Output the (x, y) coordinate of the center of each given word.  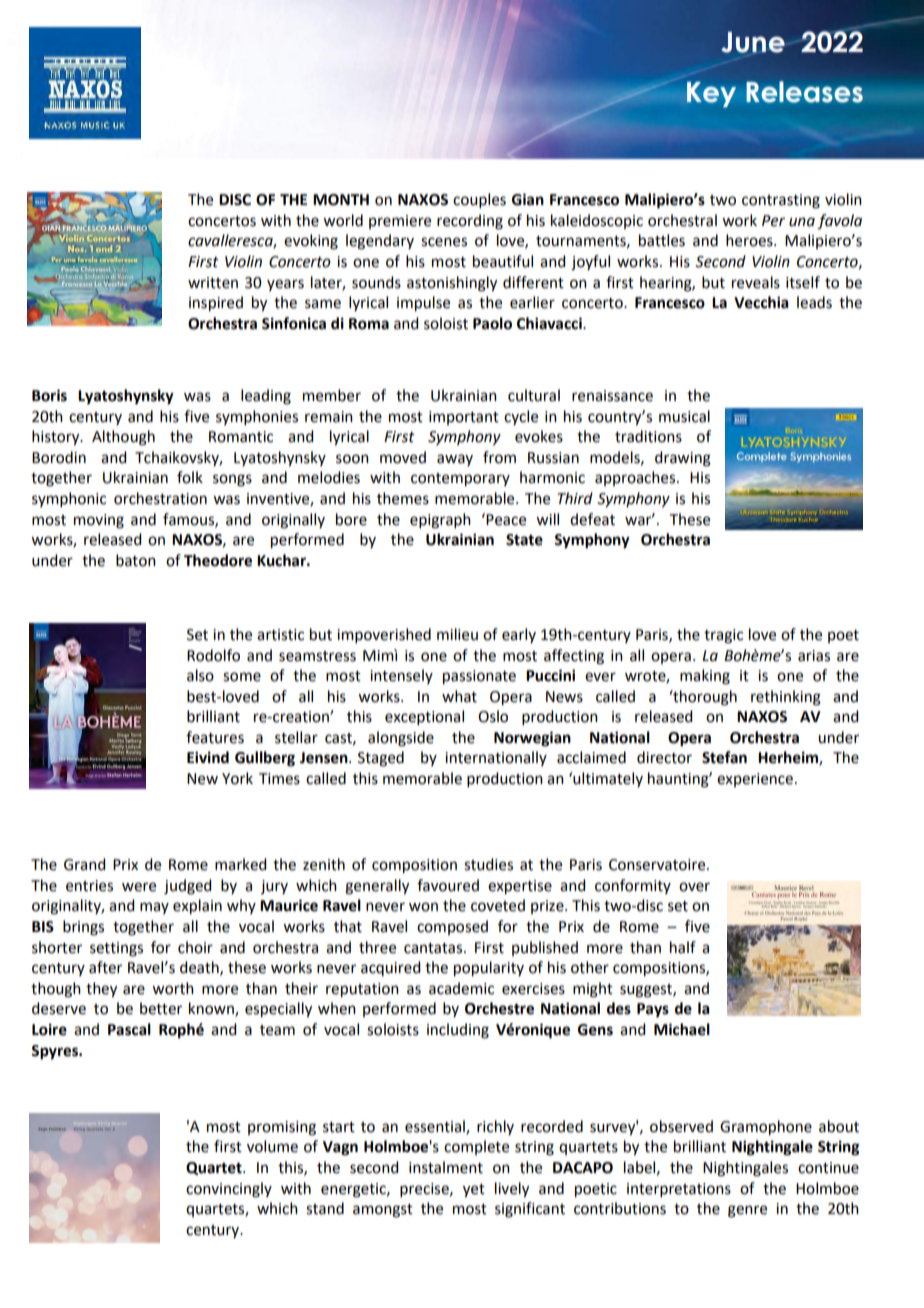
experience (755, 780)
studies (488, 864)
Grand (84, 864)
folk (190, 477)
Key (711, 95)
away (455, 460)
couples (479, 200)
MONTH (341, 200)
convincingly (229, 1190)
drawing (683, 459)
